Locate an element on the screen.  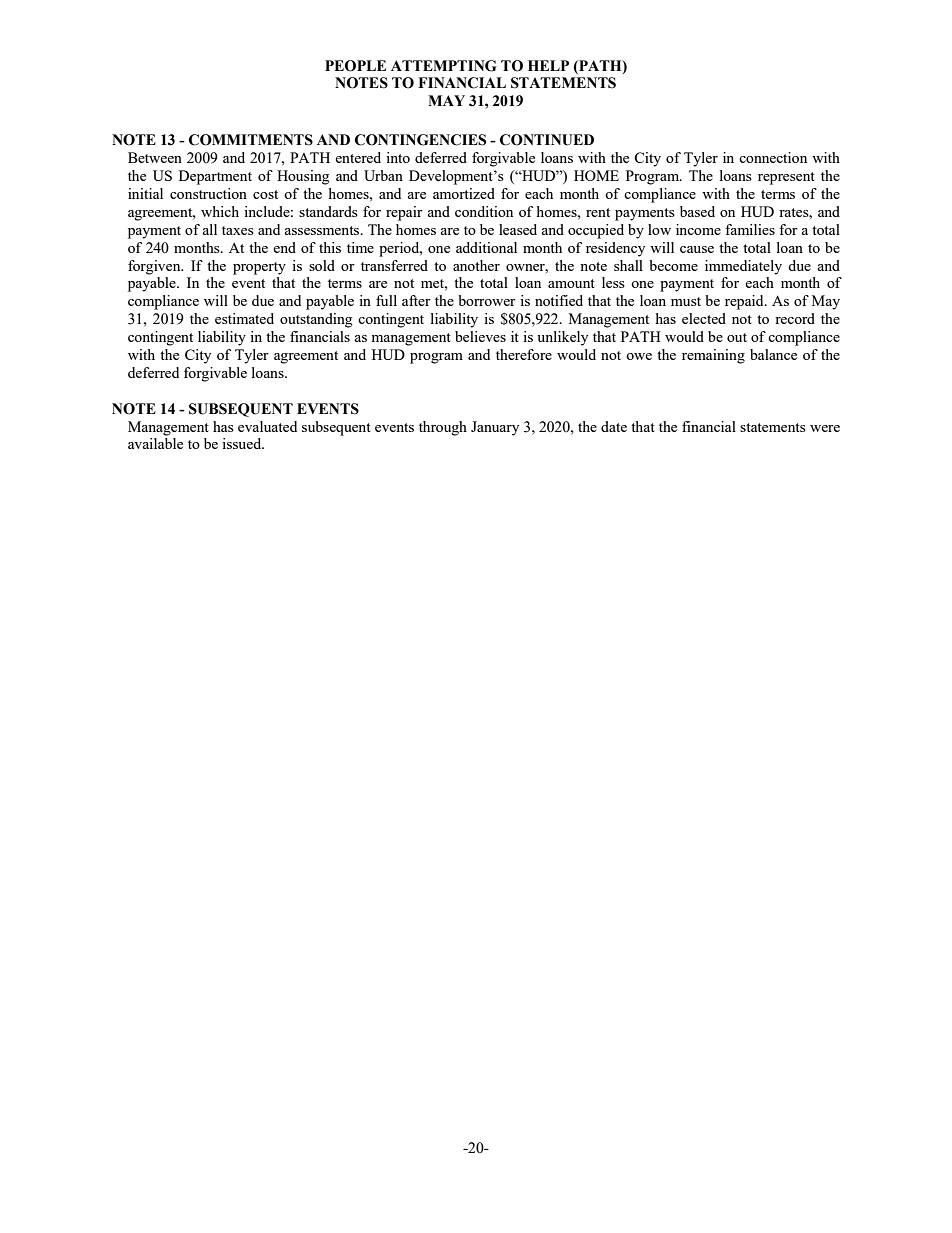
repaid is located at coordinates (745, 302).
